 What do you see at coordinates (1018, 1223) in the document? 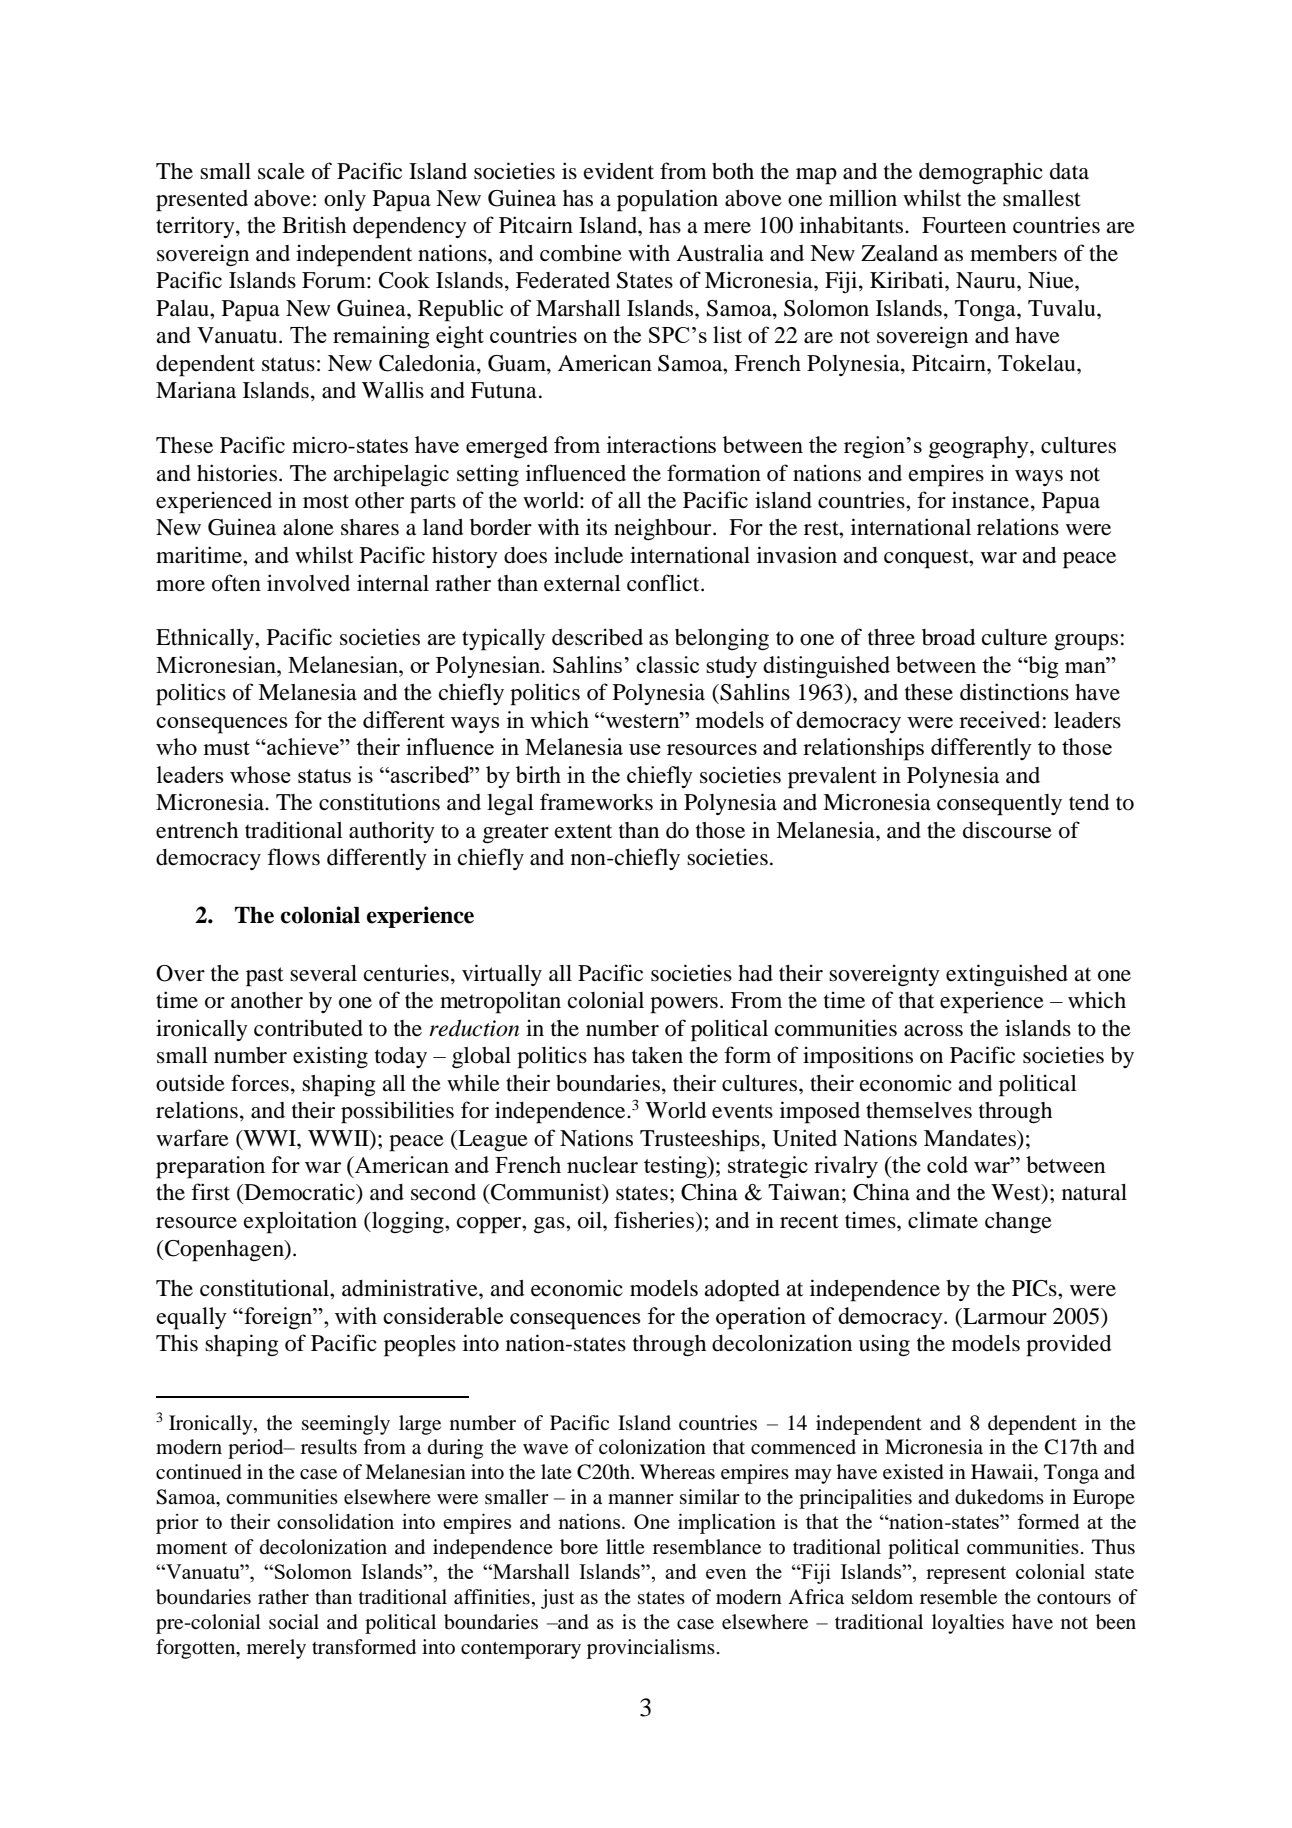
I see `change` at bounding box center [1018, 1223].
